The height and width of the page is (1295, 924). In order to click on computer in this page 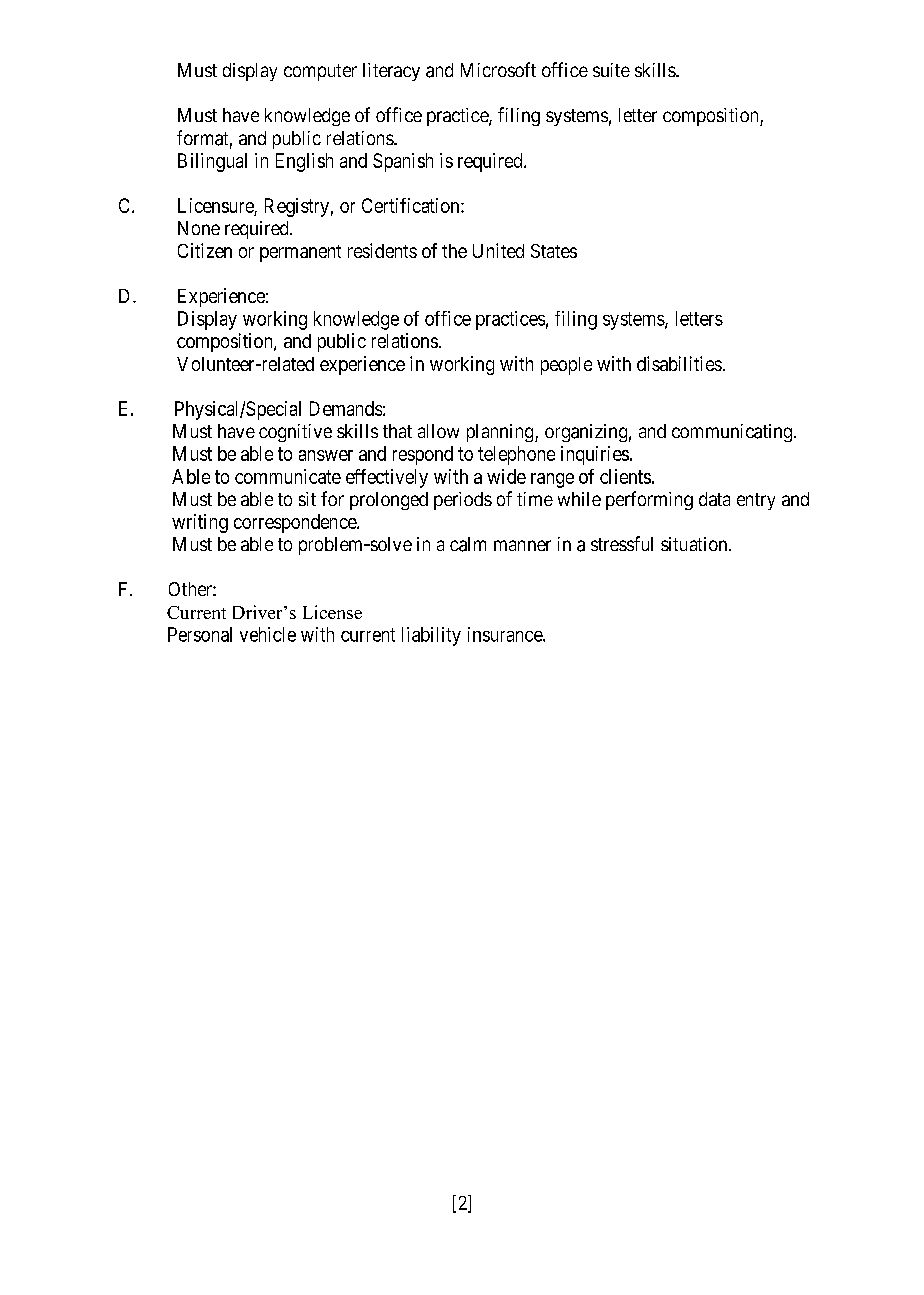, I will do `click(320, 72)`.
